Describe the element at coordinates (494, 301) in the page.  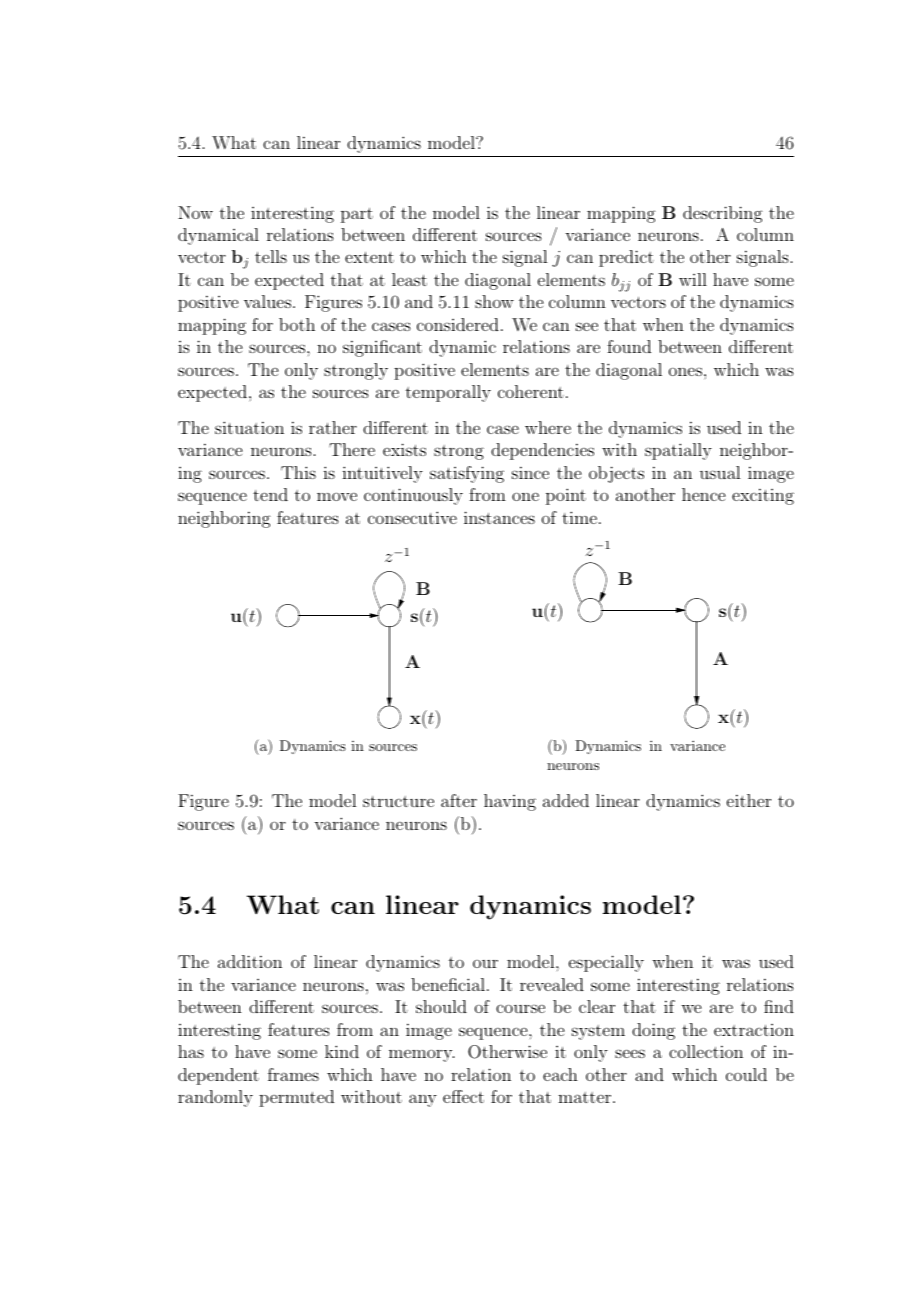
I see `show` at that location.
